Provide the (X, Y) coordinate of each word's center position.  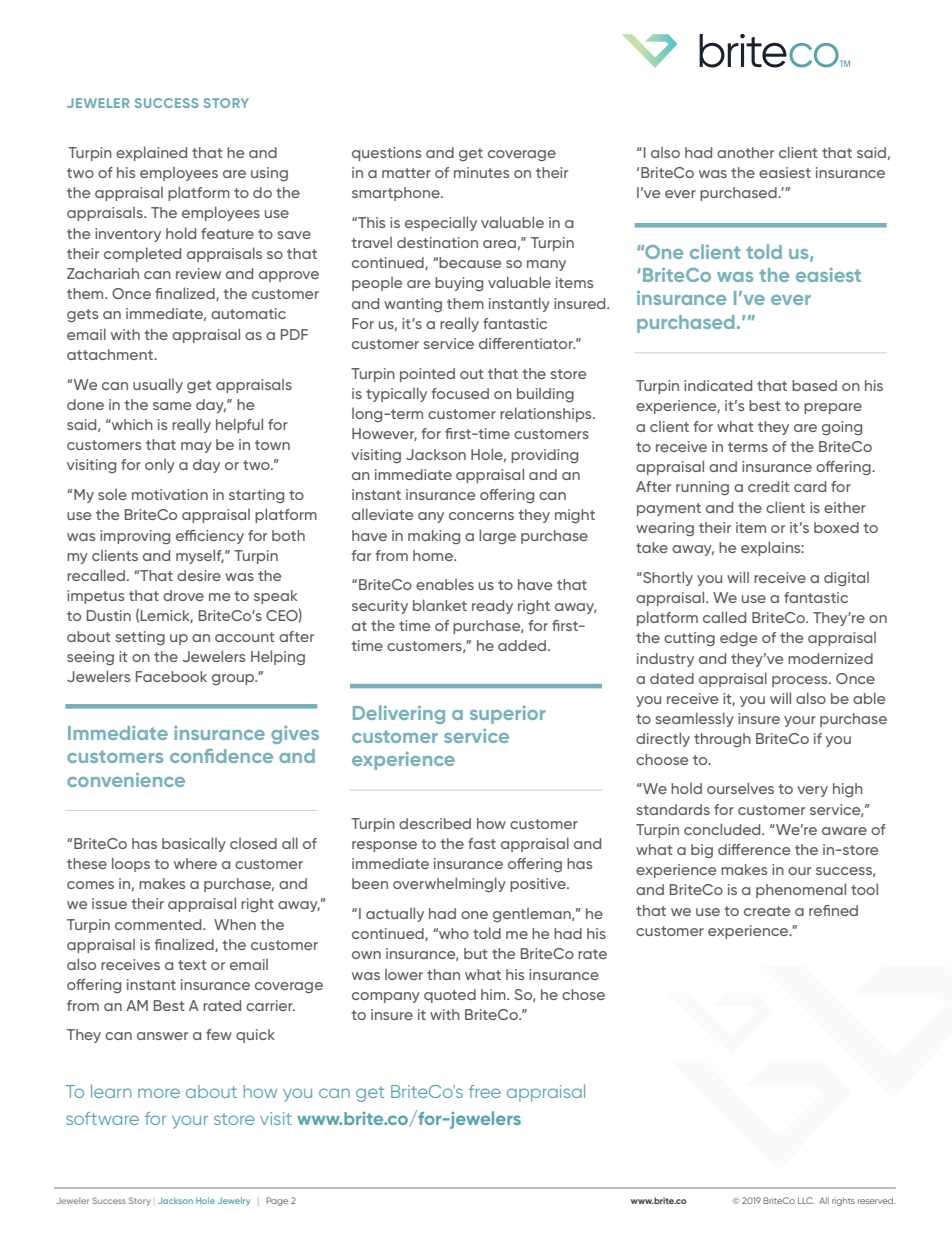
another (745, 152)
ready (492, 607)
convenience (126, 780)
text (192, 965)
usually (158, 385)
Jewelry (234, 1201)
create (767, 911)
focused (460, 393)
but (476, 953)
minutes (481, 172)
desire (199, 575)
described (435, 823)
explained (151, 153)
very (812, 791)
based (814, 385)
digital (846, 579)
